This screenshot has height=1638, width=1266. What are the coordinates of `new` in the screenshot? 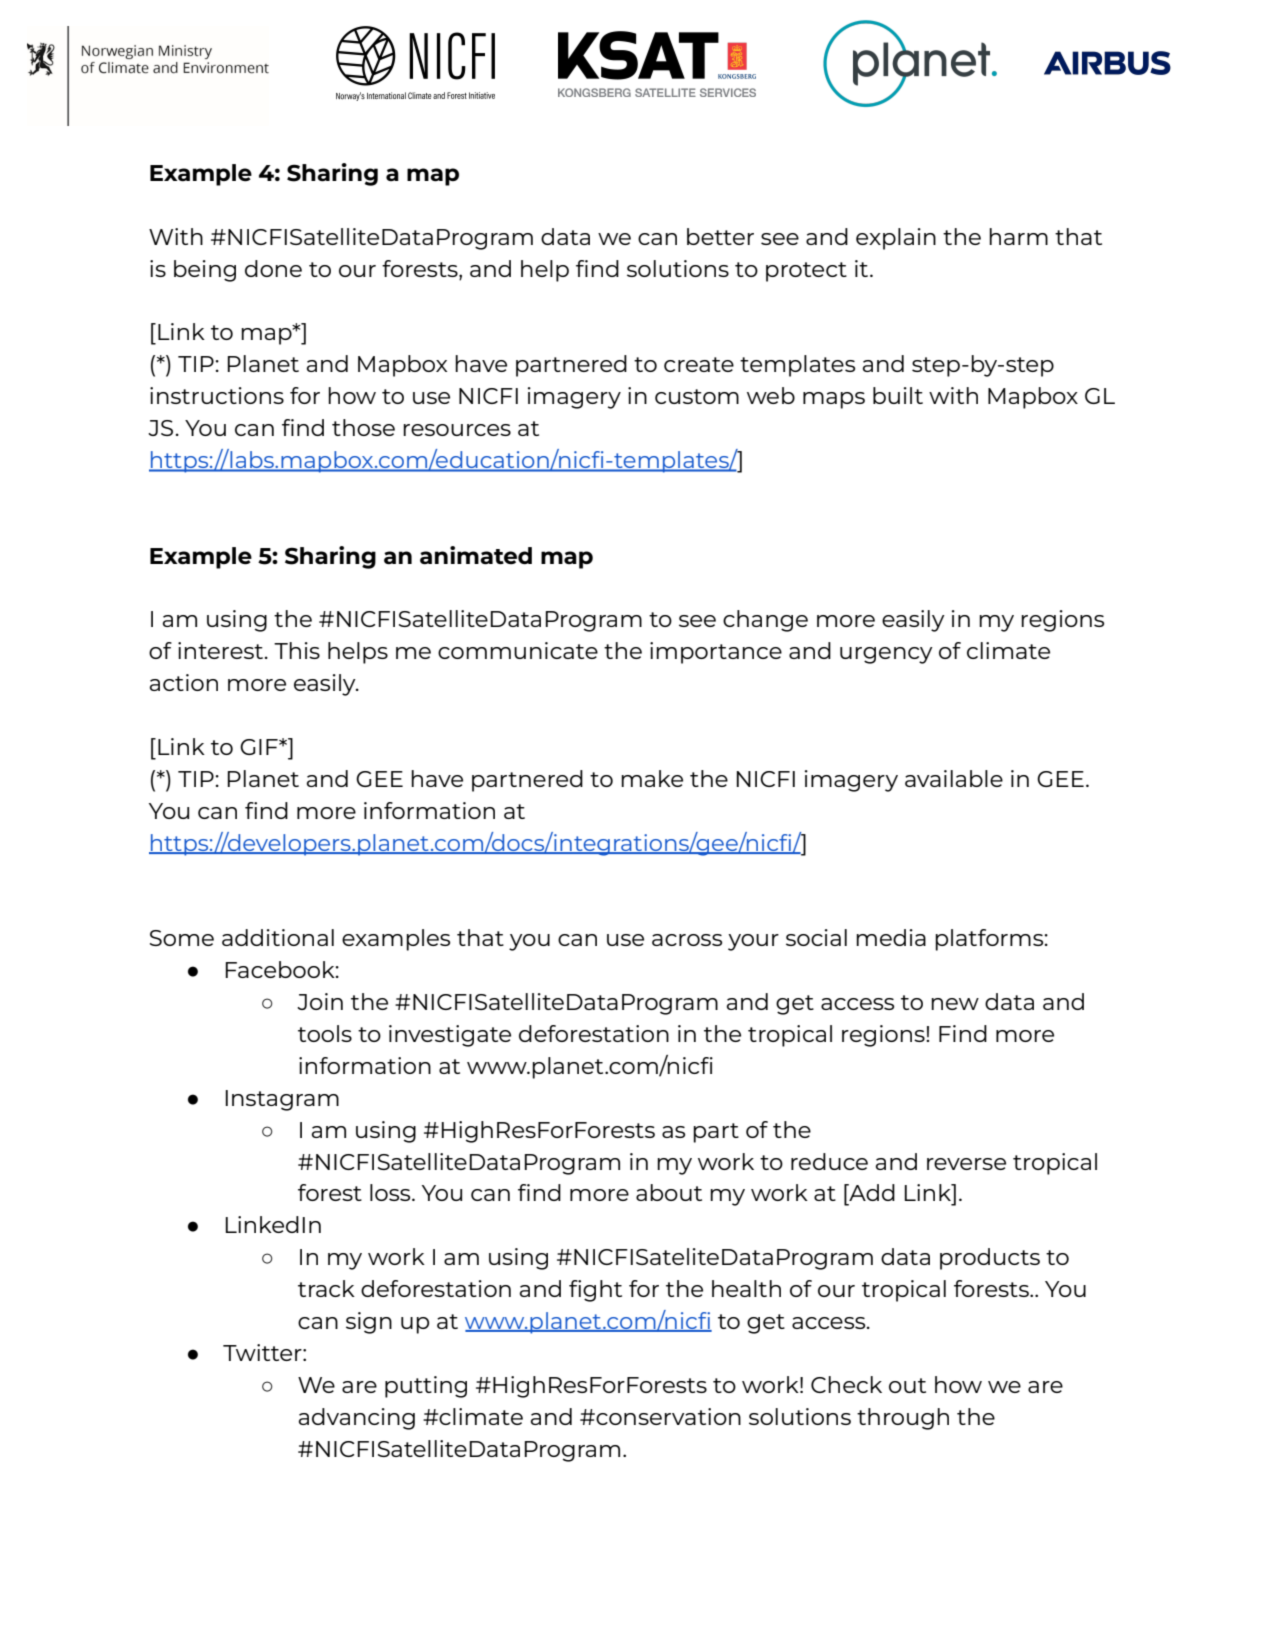 It's located at (955, 1004).
